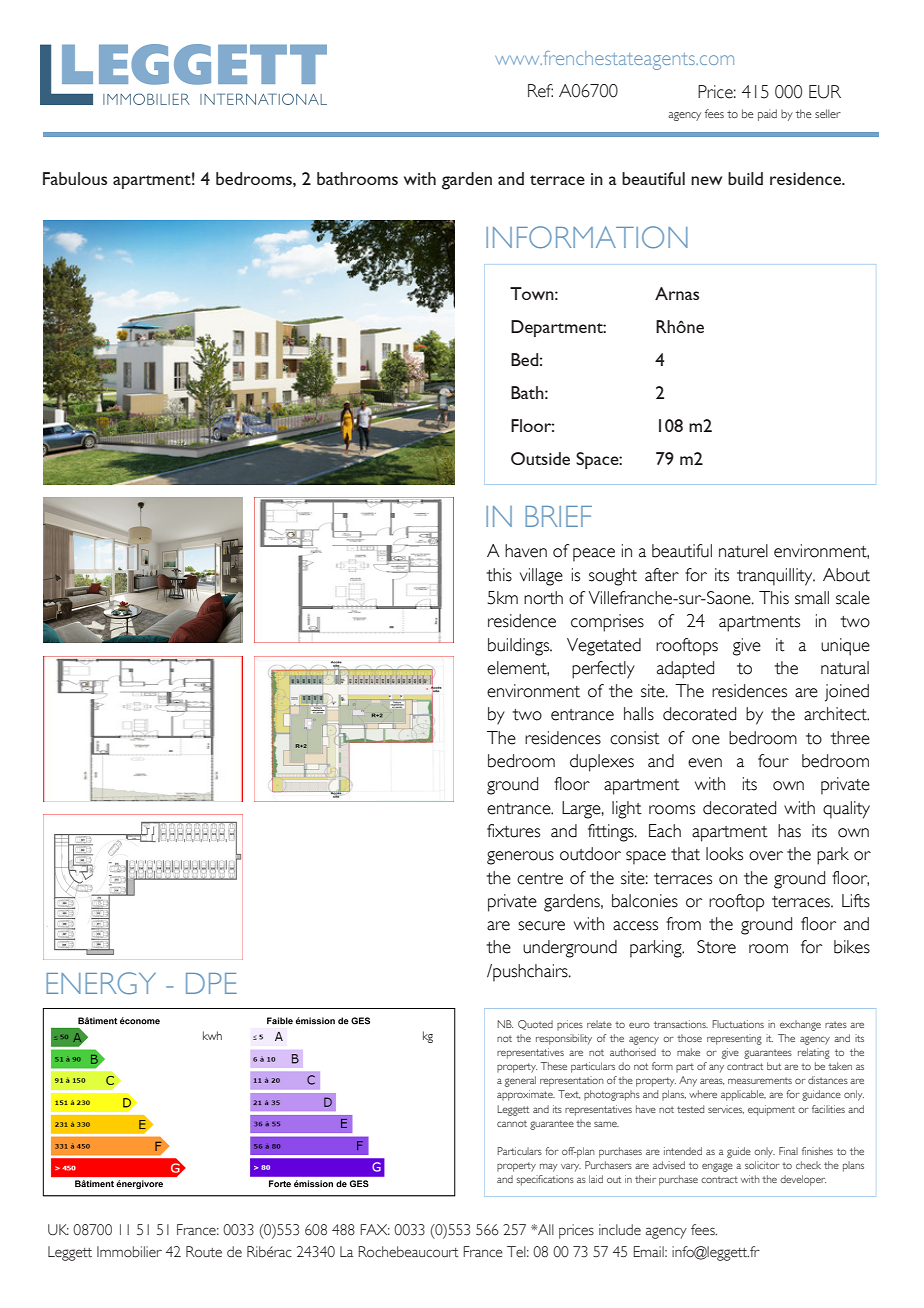  What do you see at coordinates (375, 1229) in the page?
I see `FAX` at bounding box center [375, 1229].
